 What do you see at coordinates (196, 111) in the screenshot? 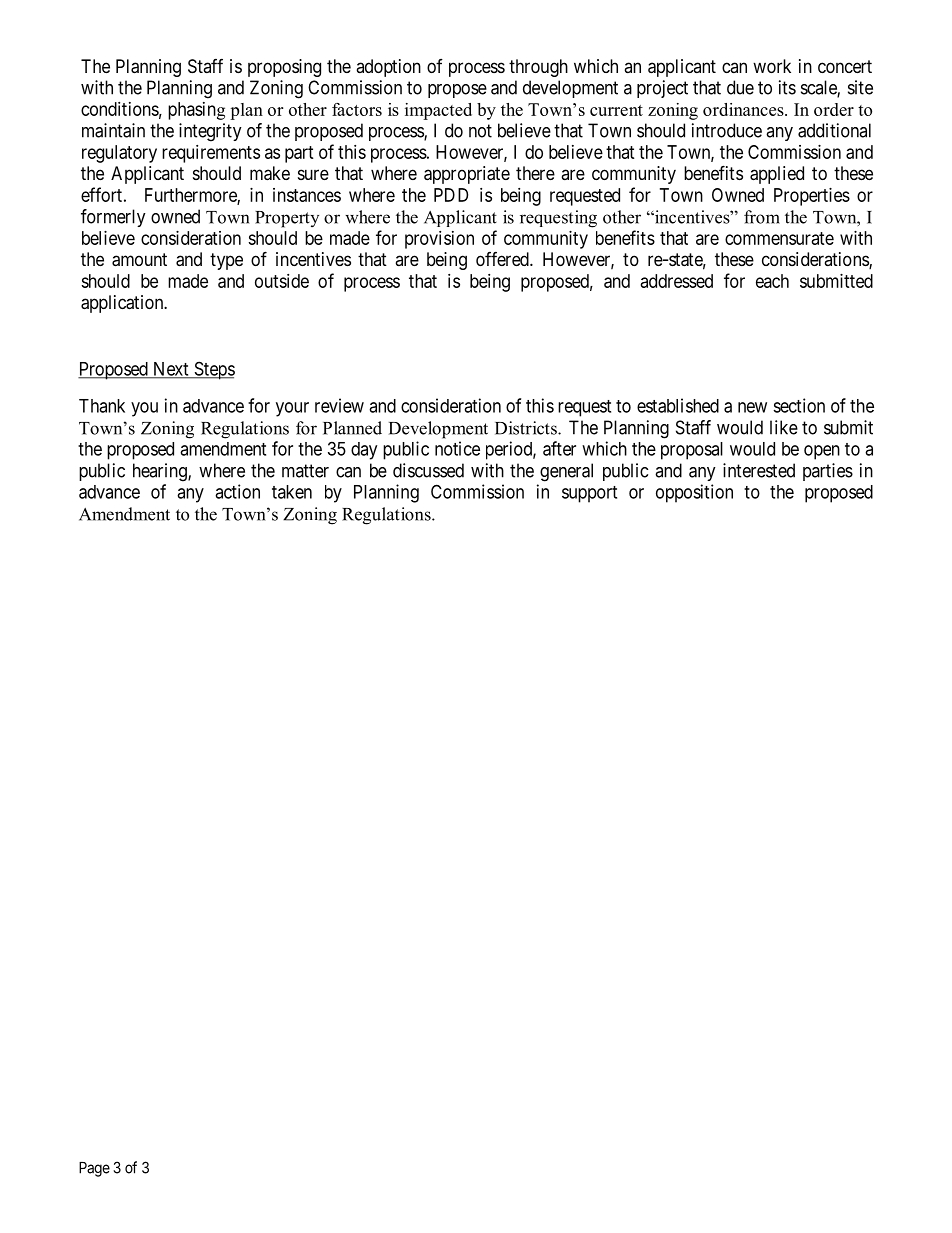
I see `phasing` at bounding box center [196, 111].
